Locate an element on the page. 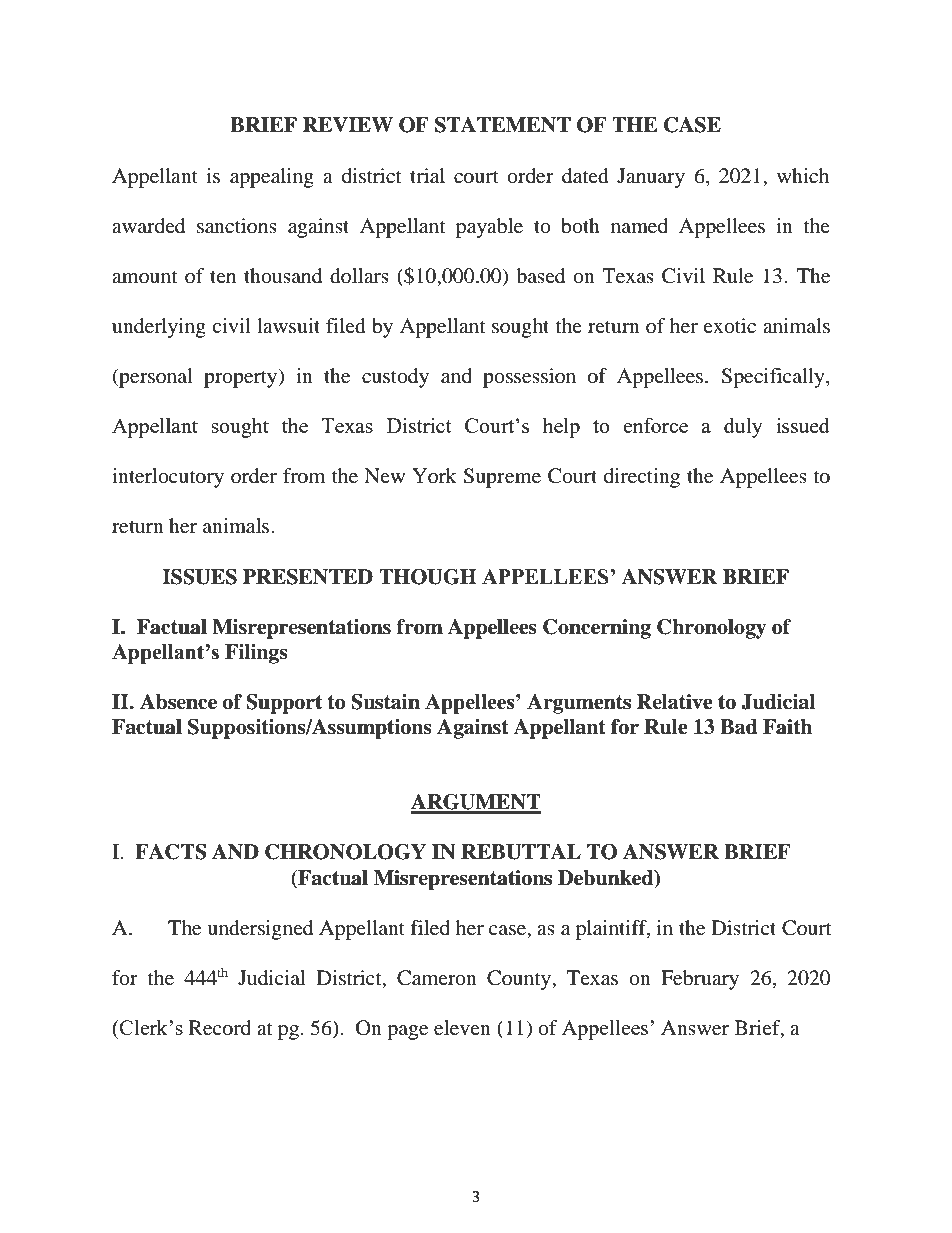  REBUTTAL is located at coordinates (521, 852).
